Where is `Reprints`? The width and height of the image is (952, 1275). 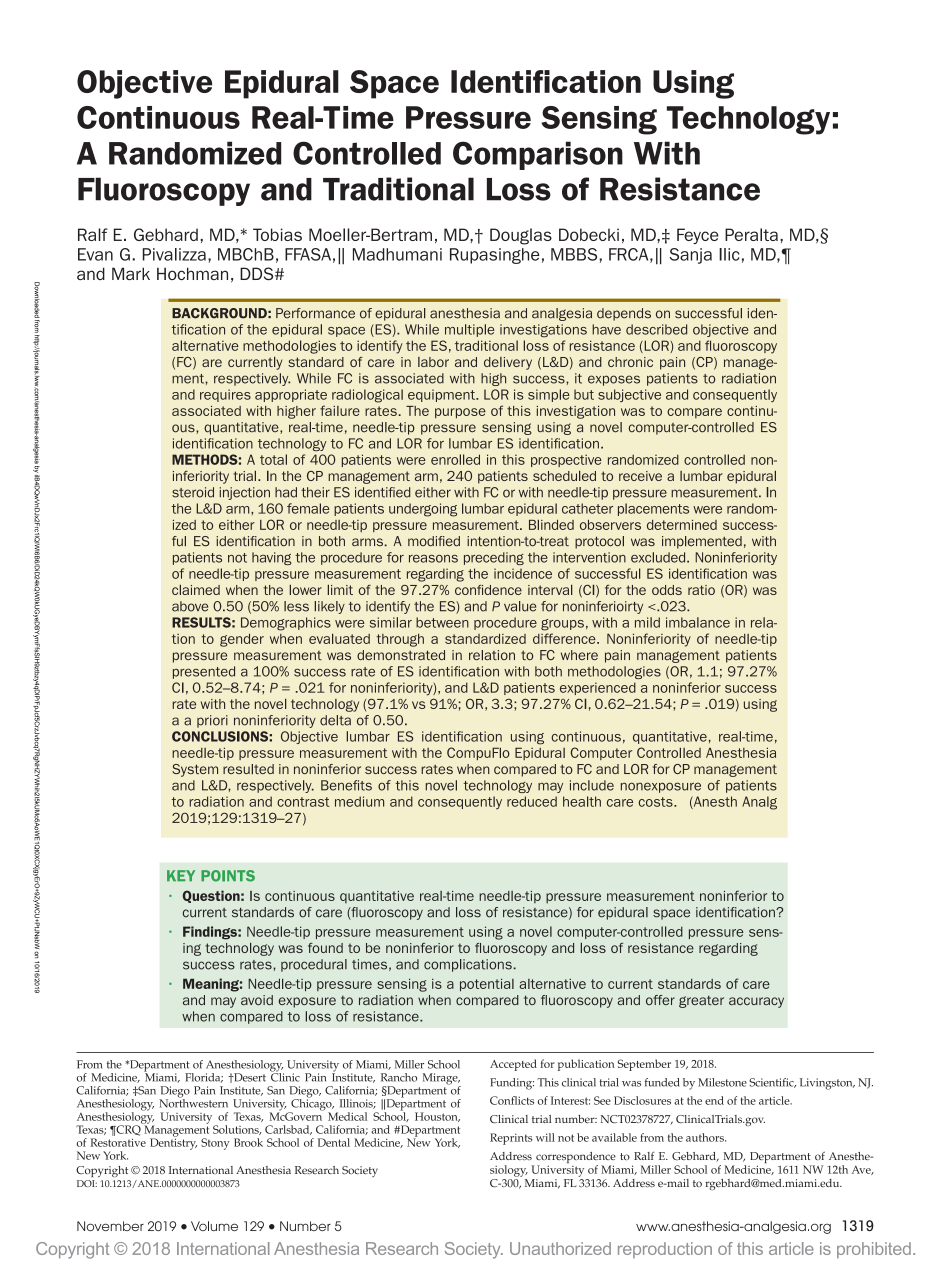
Reprints is located at coordinates (511, 1139).
